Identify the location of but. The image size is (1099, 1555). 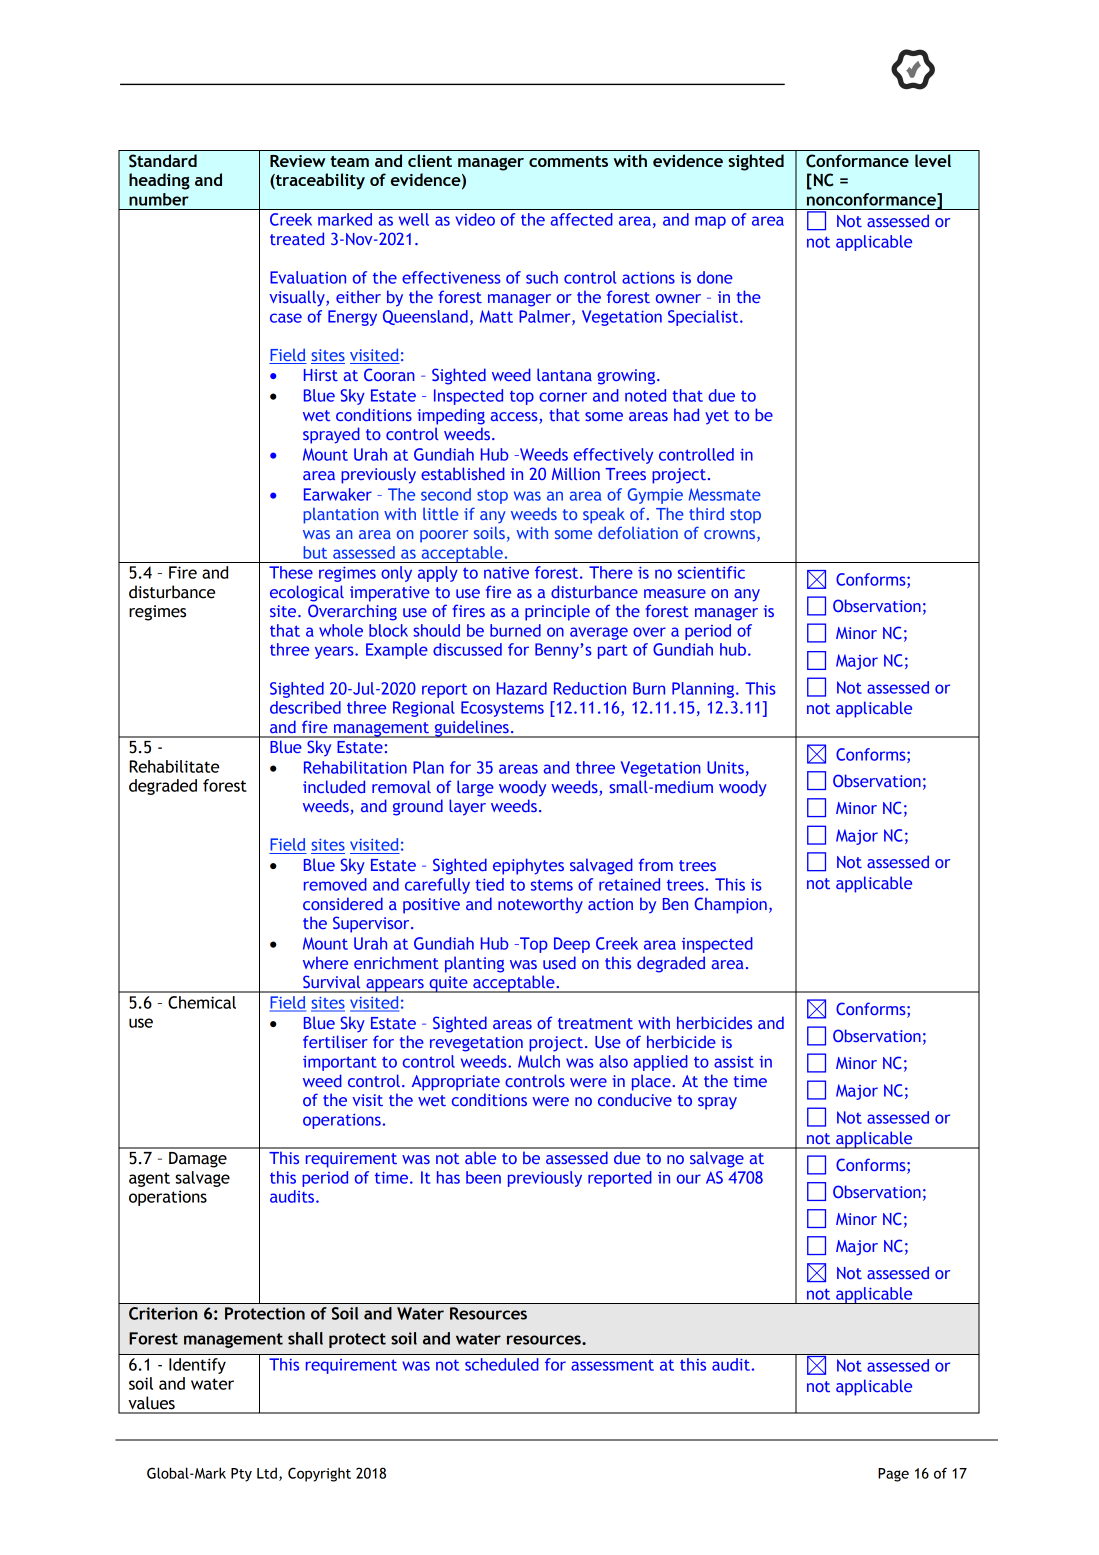
(315, 552).
